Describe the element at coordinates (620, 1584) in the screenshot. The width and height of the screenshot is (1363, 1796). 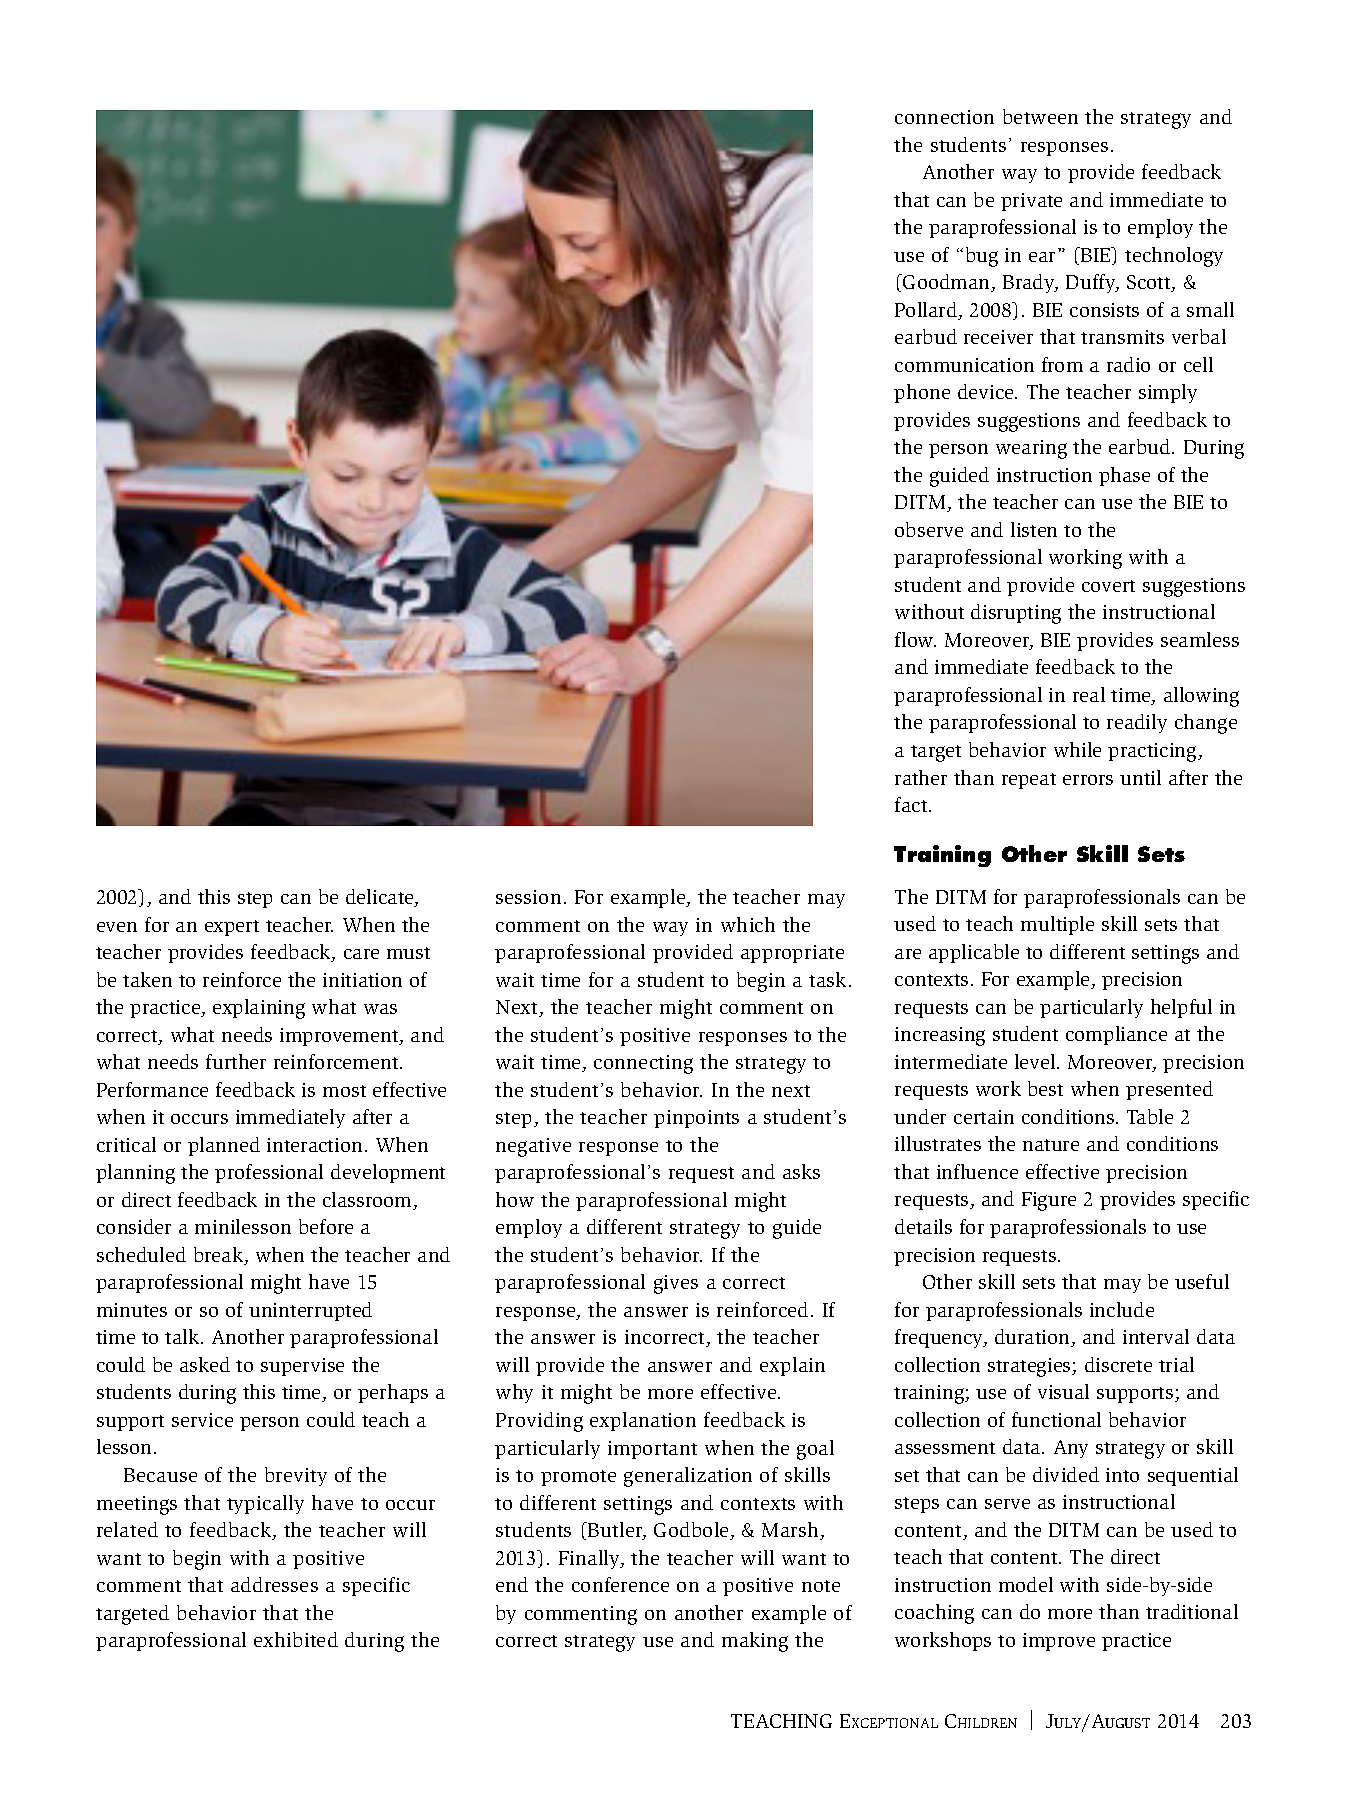
I see `conference` at that location.
